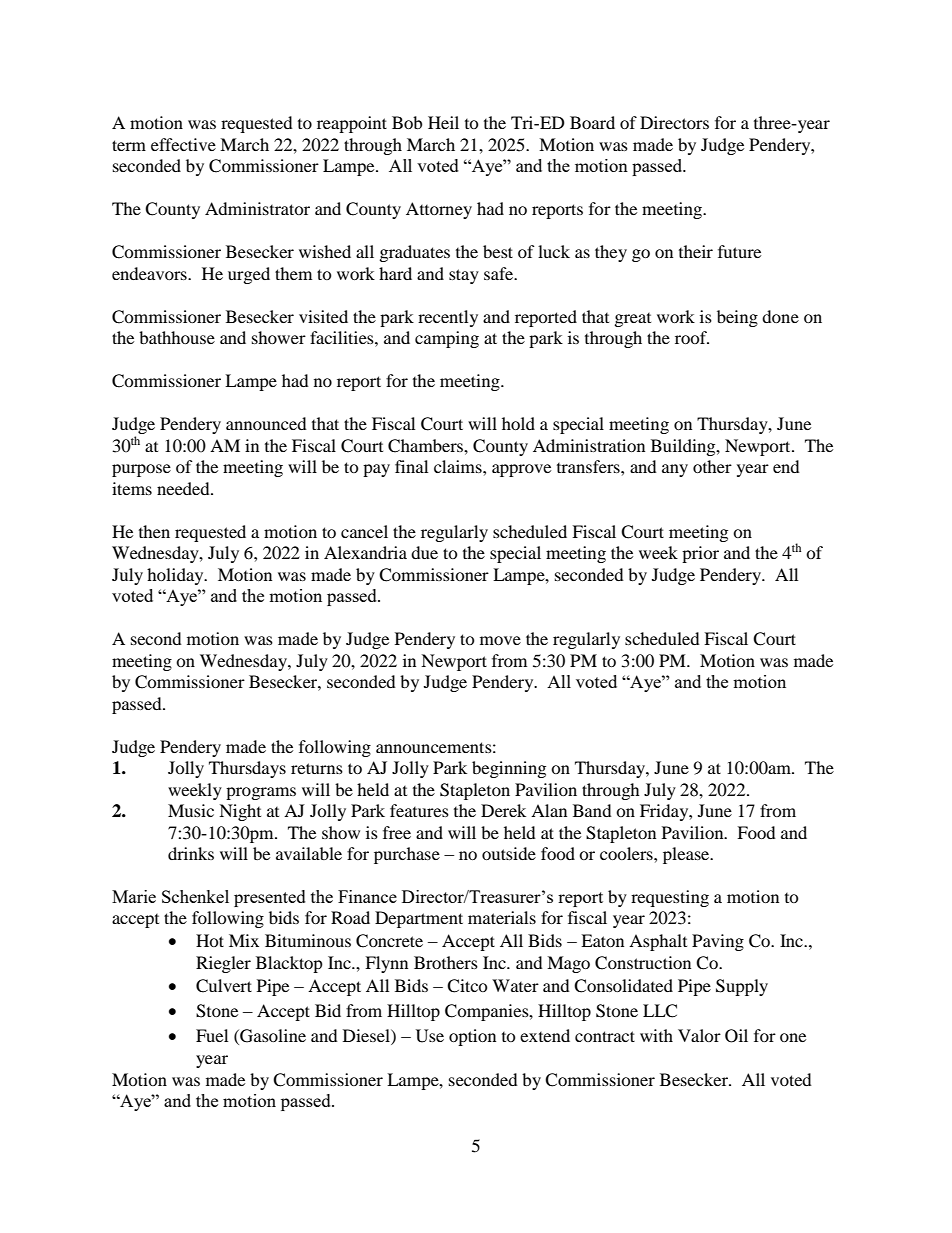  What do you see at coordinates (443, 122) in the image?
I see `Heil` at bounding box center [443, 122].
